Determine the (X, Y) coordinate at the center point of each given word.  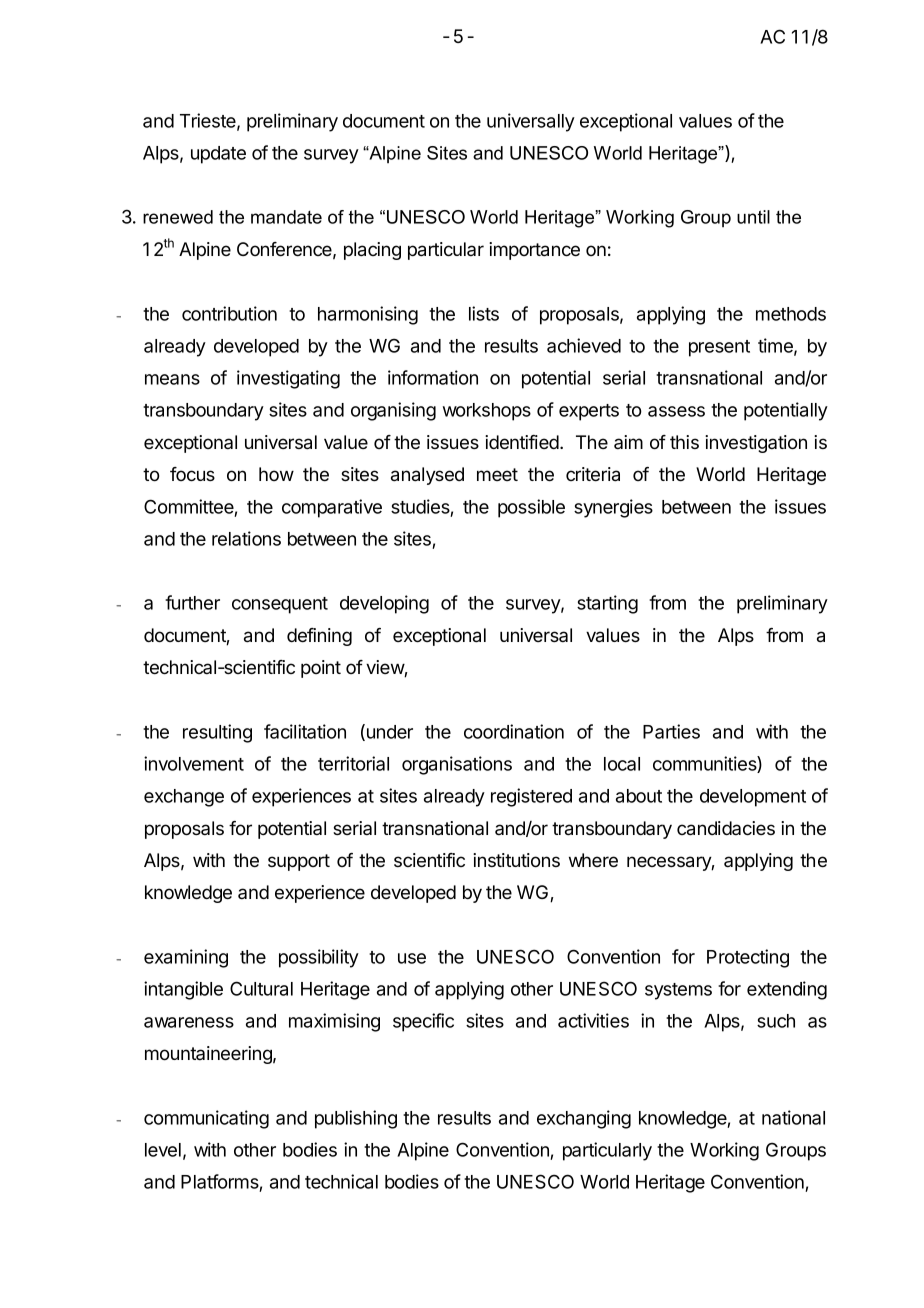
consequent (280, 605)
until (753, 217)
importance (534, 251)
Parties (671, 731)
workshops (487, 412)
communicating (206, 1119)
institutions (516, 860)
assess (676, 411)
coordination (514, 731)
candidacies (726, 828)
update (218, 155)
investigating (288, 379)
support (299, 862)
